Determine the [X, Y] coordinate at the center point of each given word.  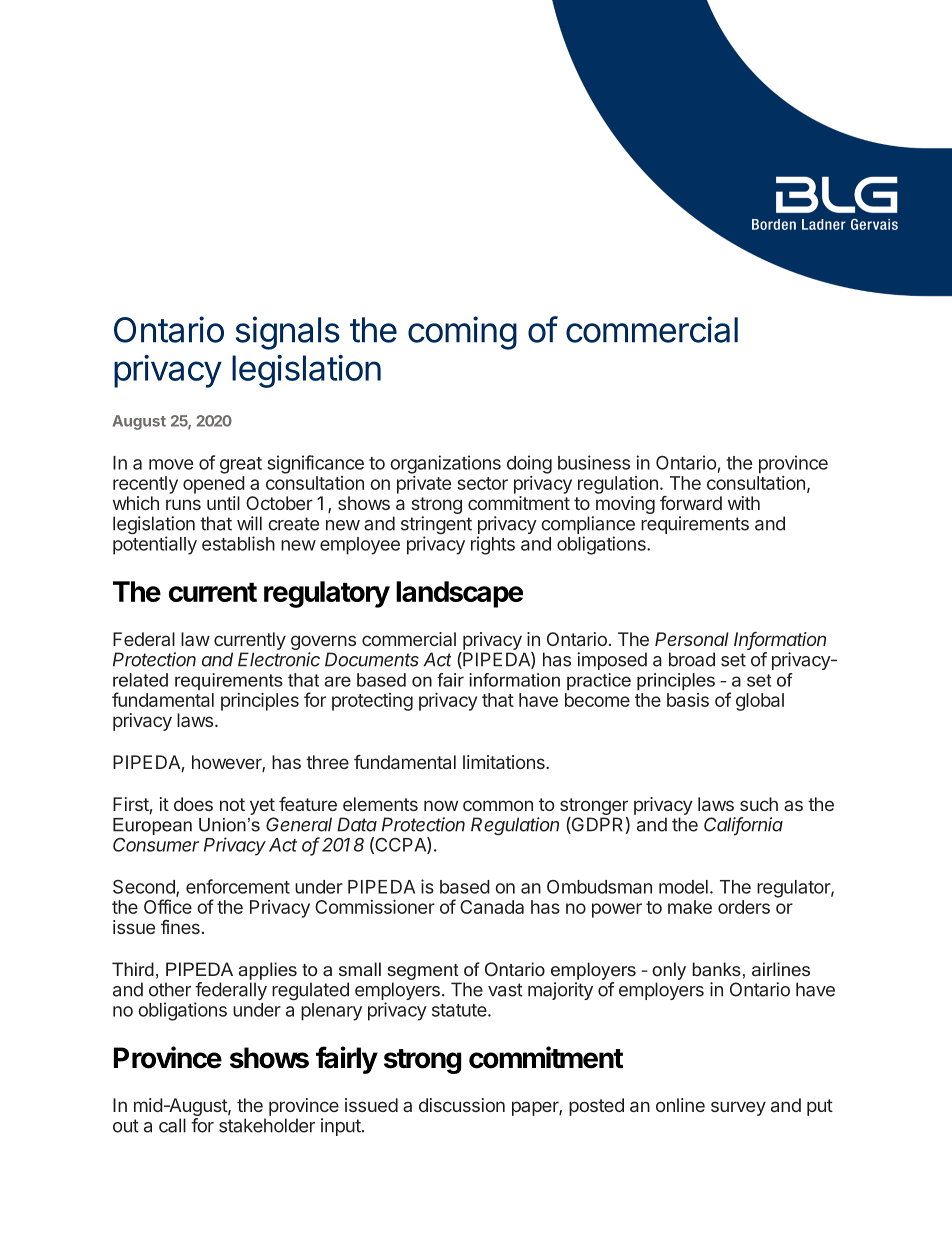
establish [238, 543]
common [498, 805]
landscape [459, 594]
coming [462, 333]
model [683, 887]
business [594, 462]
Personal [692, 639]
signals [288, 333]
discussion [462, 1105]
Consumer [156, 844]
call [172, 1125]
